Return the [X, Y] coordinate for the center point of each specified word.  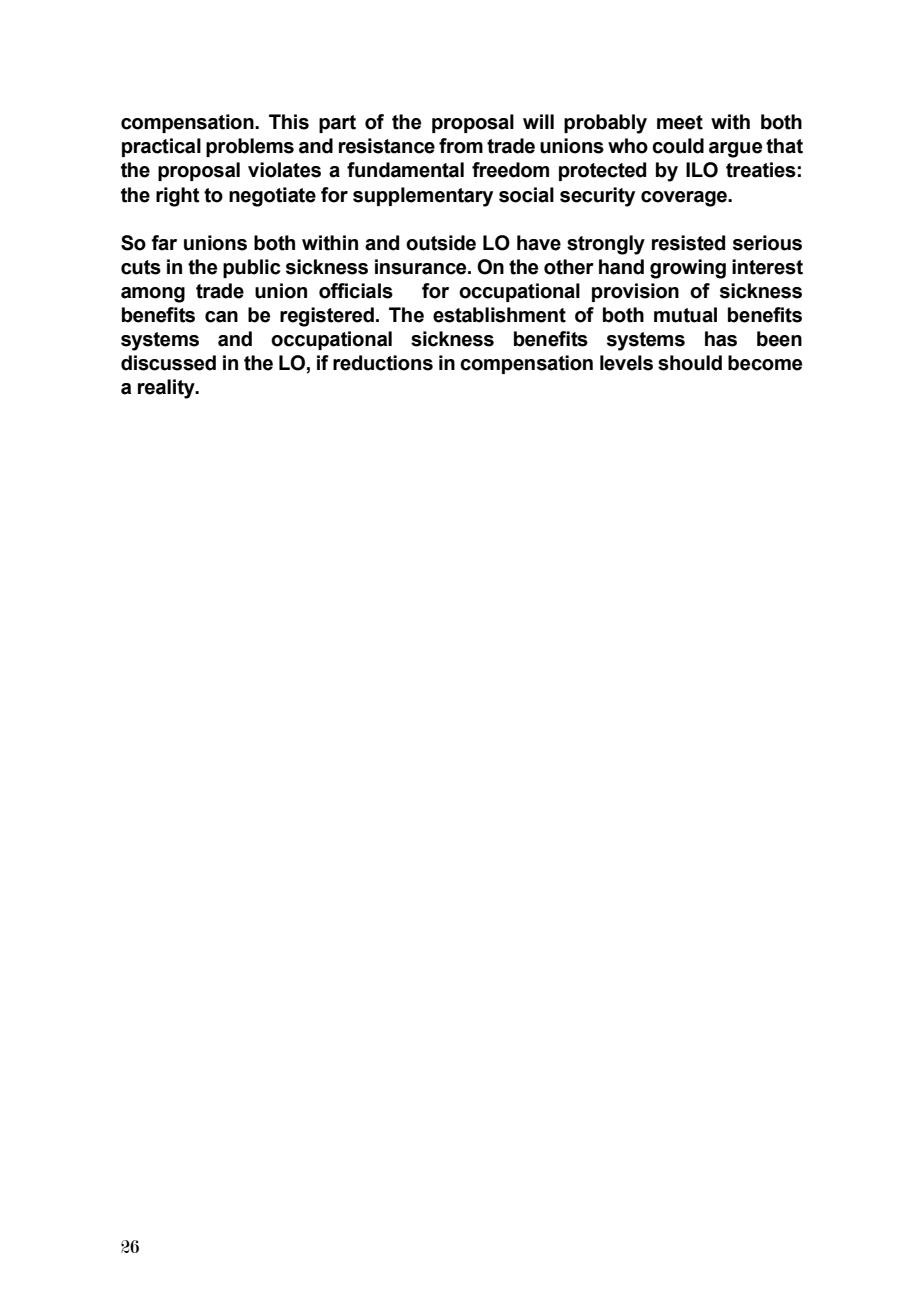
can [221, 317]
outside [441, 243]
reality [167, 389]
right [178, 197]
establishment [499, 315]
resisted [688, 243]
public [252, 268]
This [289, 122]
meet [680, 122]
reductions [383, 363]
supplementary [423, 197]
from [461, 146]
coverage [685, 199]
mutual [685, 315]
